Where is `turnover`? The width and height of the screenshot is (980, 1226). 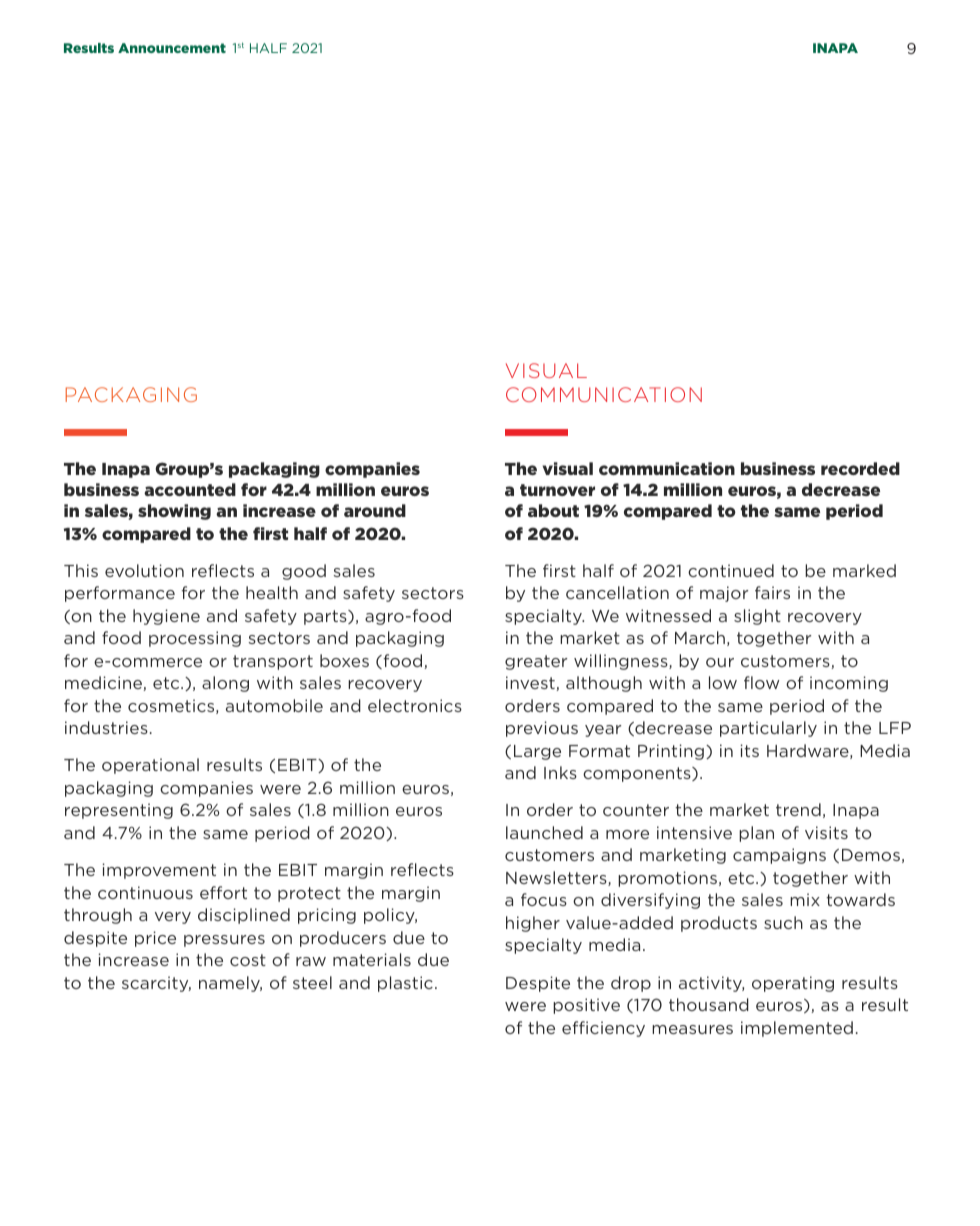
turnover is located at coordinates (557, 490).
